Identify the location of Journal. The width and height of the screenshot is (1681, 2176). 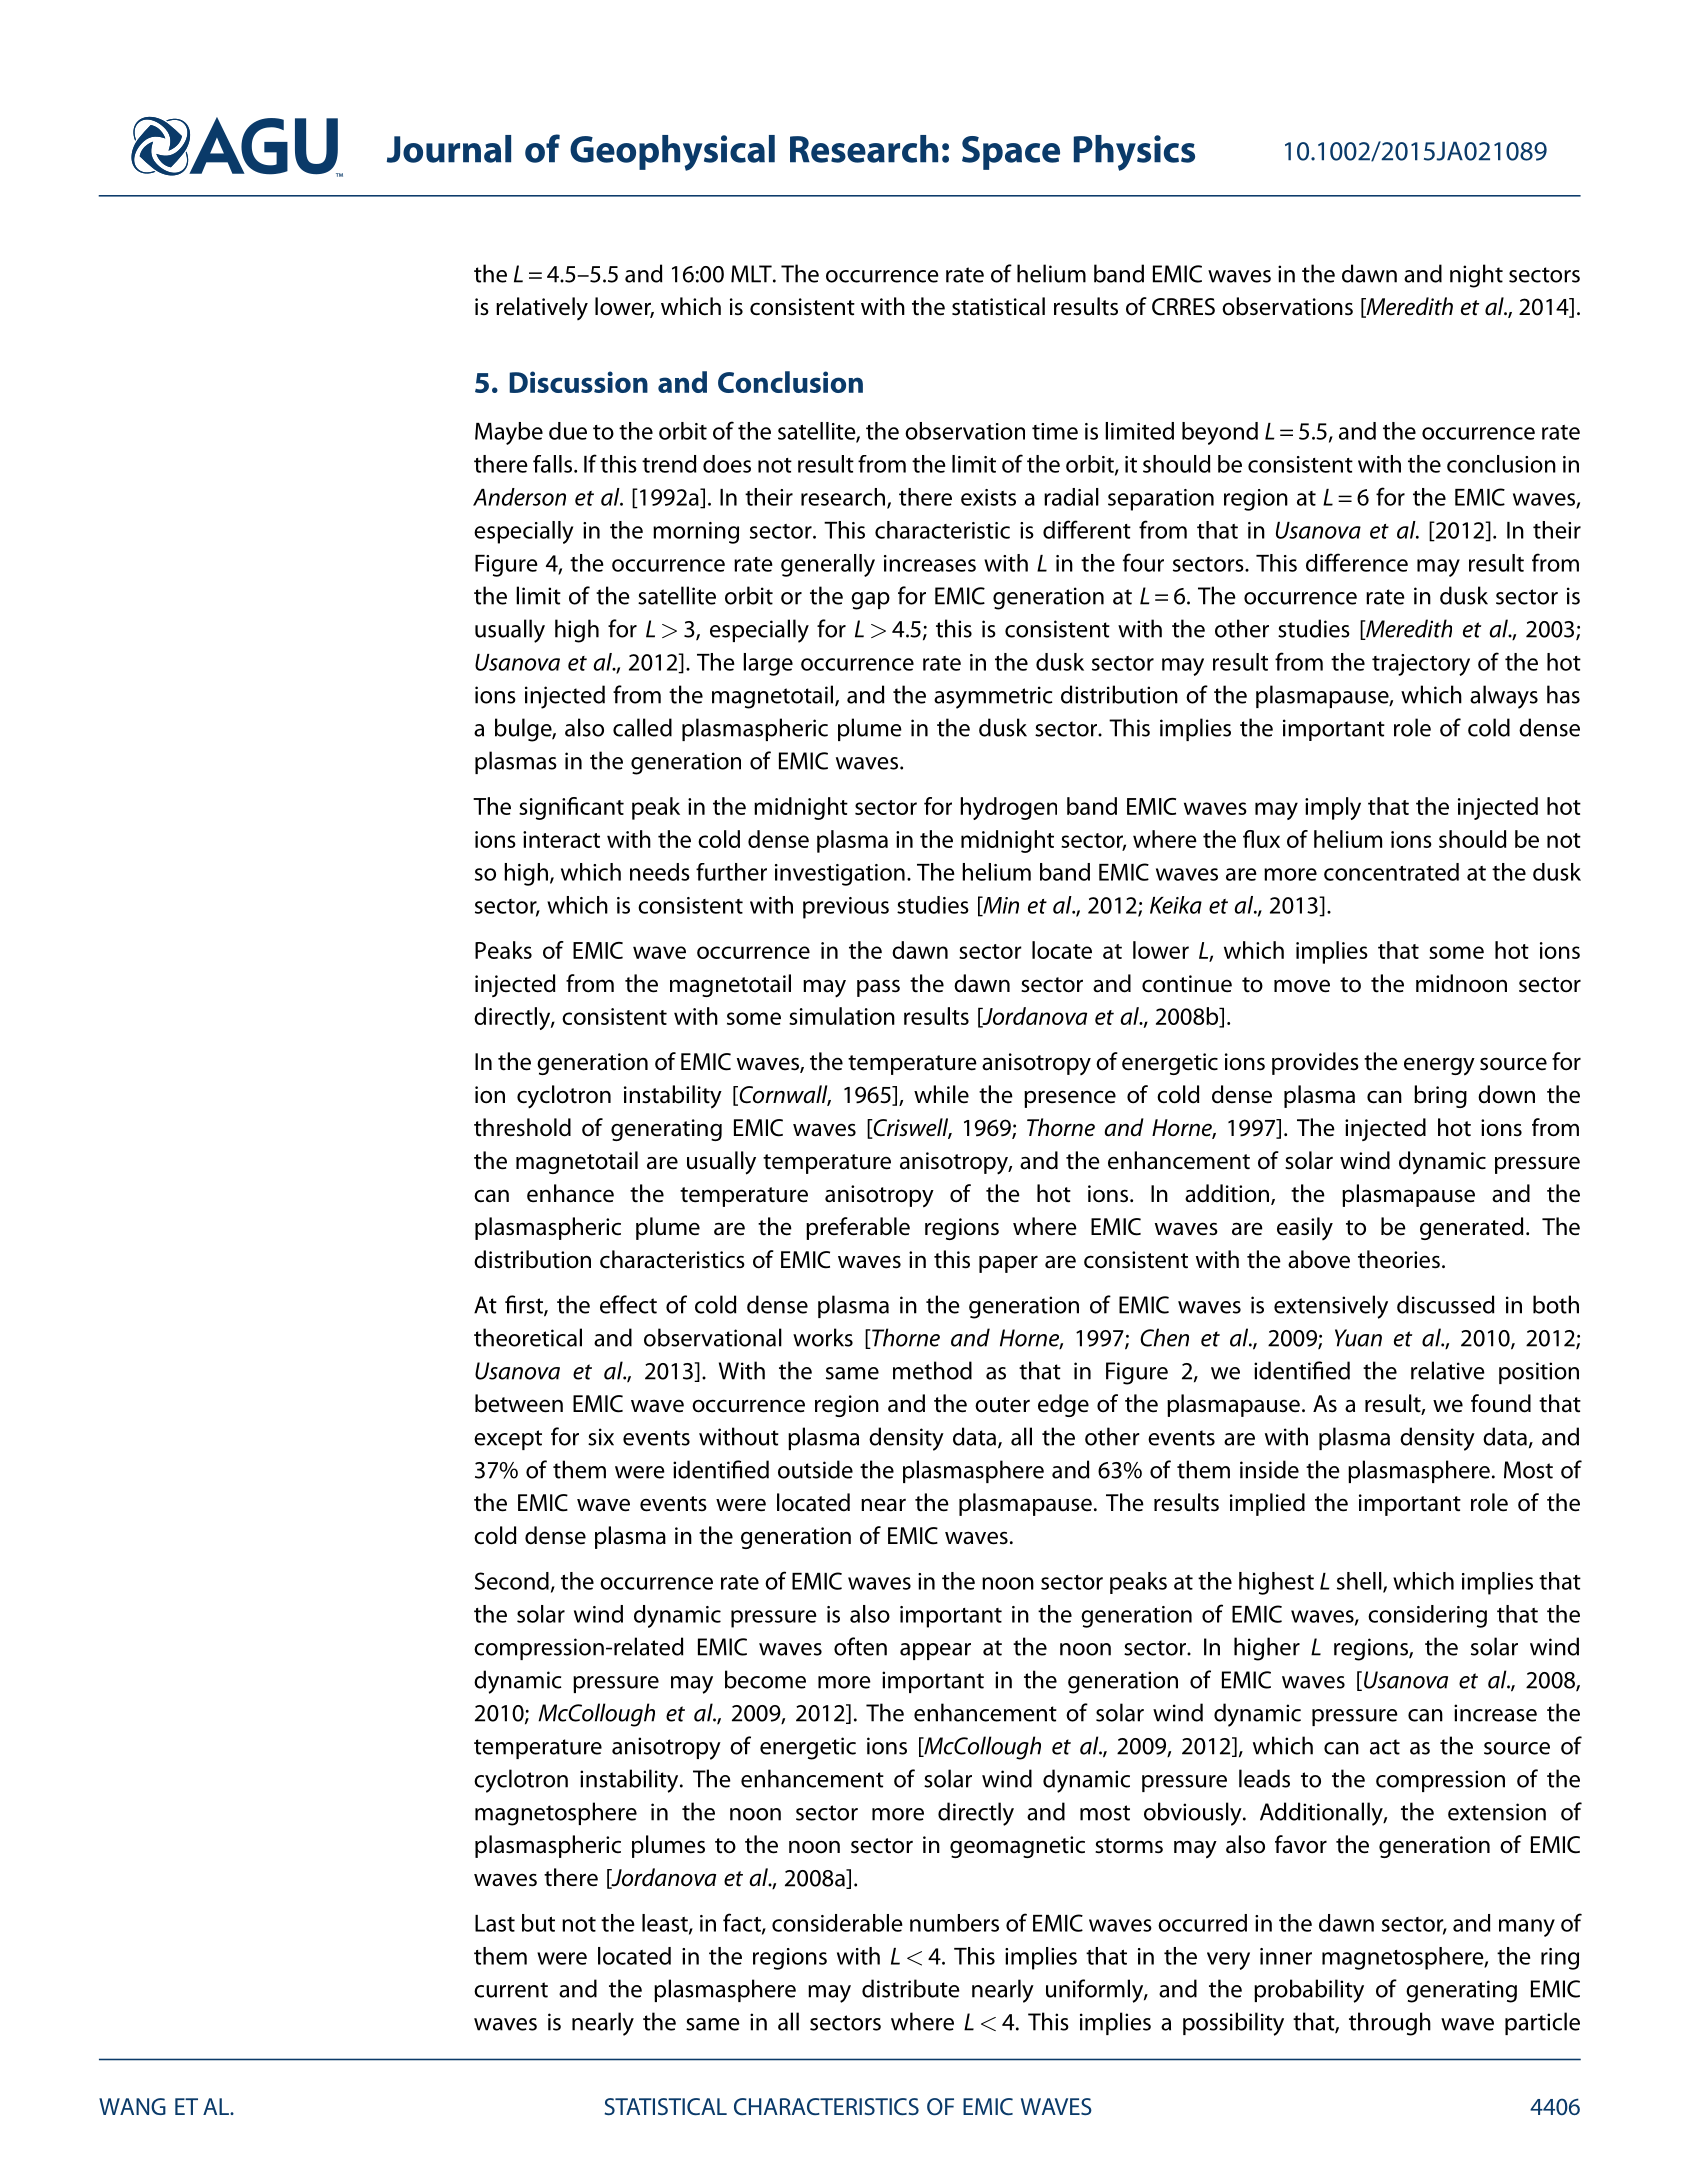
(449, 149).
